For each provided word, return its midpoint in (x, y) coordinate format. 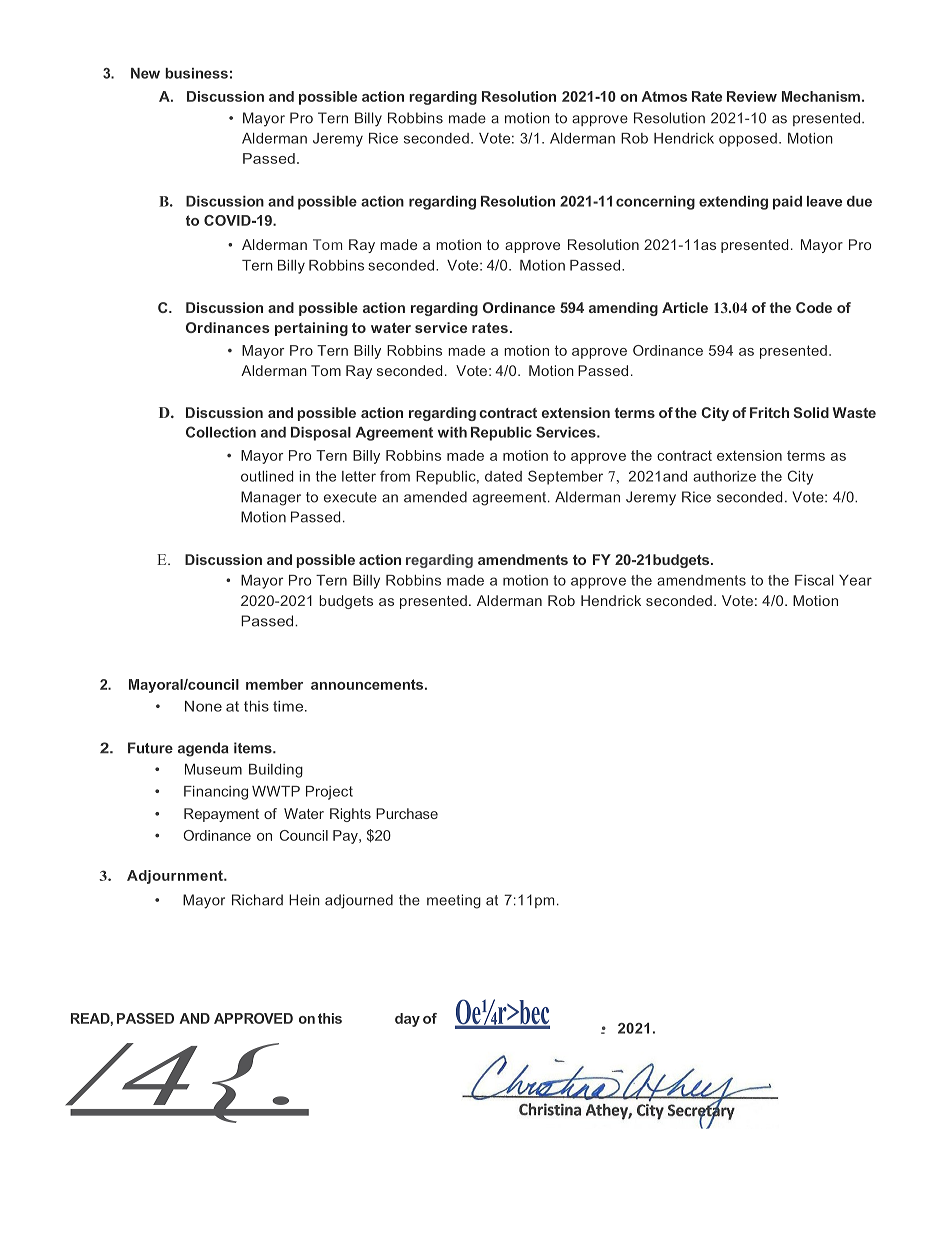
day (407, 1020)
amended (435, 497)
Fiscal (814, 580)
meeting (454, 901)
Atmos (664, 96)
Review (752, 96)
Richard (257, 900)
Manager (271, 498)
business (196, 73)
